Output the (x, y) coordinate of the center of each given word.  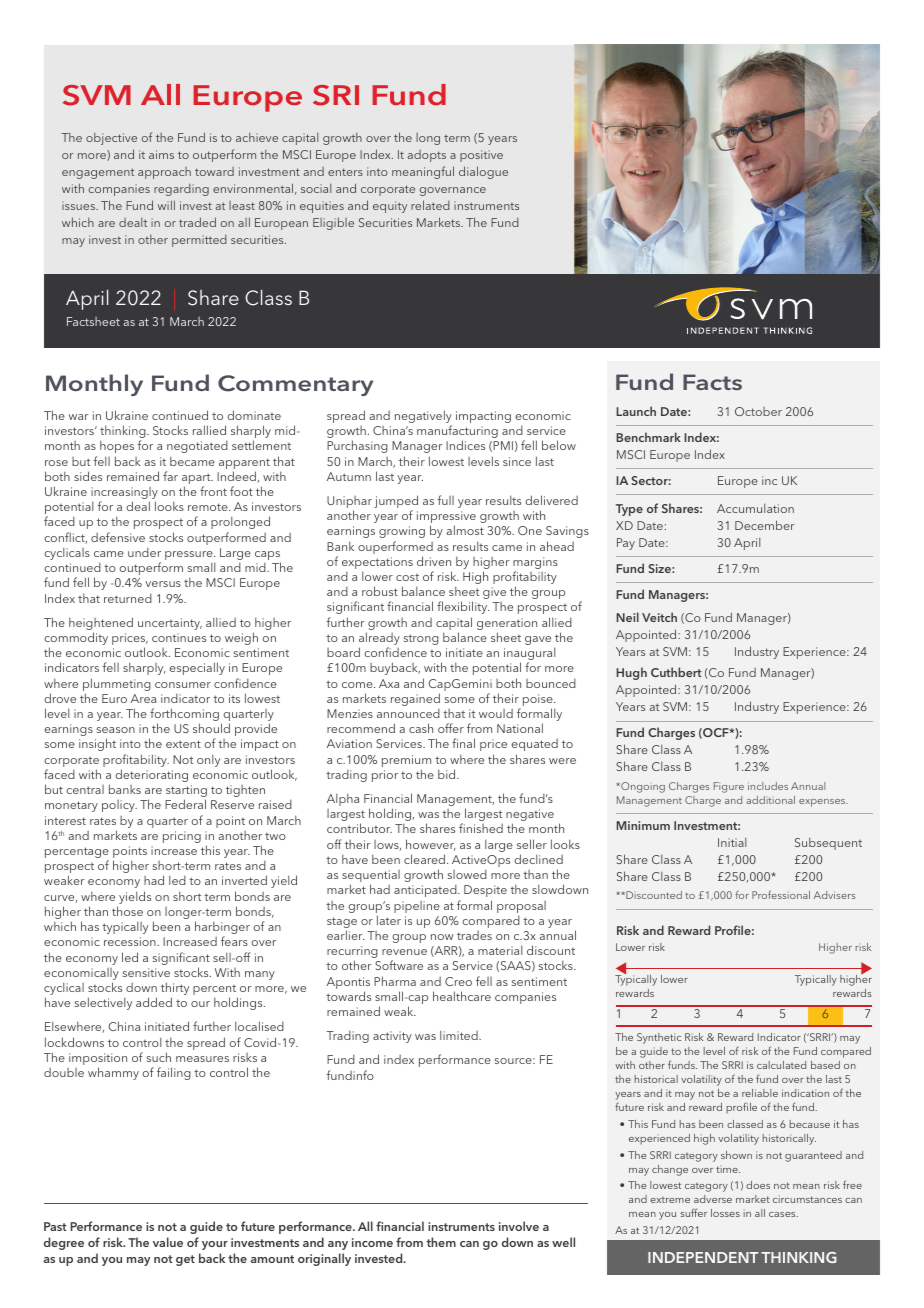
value (168, 1242)
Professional (781, 894)
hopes (117, 446)
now (442, 937)
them (441, 1242)
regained (415, 699)
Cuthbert (676, 672)
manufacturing (457, 433)
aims (161, 154)
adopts (427, 156)
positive (481, 156)
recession (131, 941)
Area (143, 698)
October (758, 411)
